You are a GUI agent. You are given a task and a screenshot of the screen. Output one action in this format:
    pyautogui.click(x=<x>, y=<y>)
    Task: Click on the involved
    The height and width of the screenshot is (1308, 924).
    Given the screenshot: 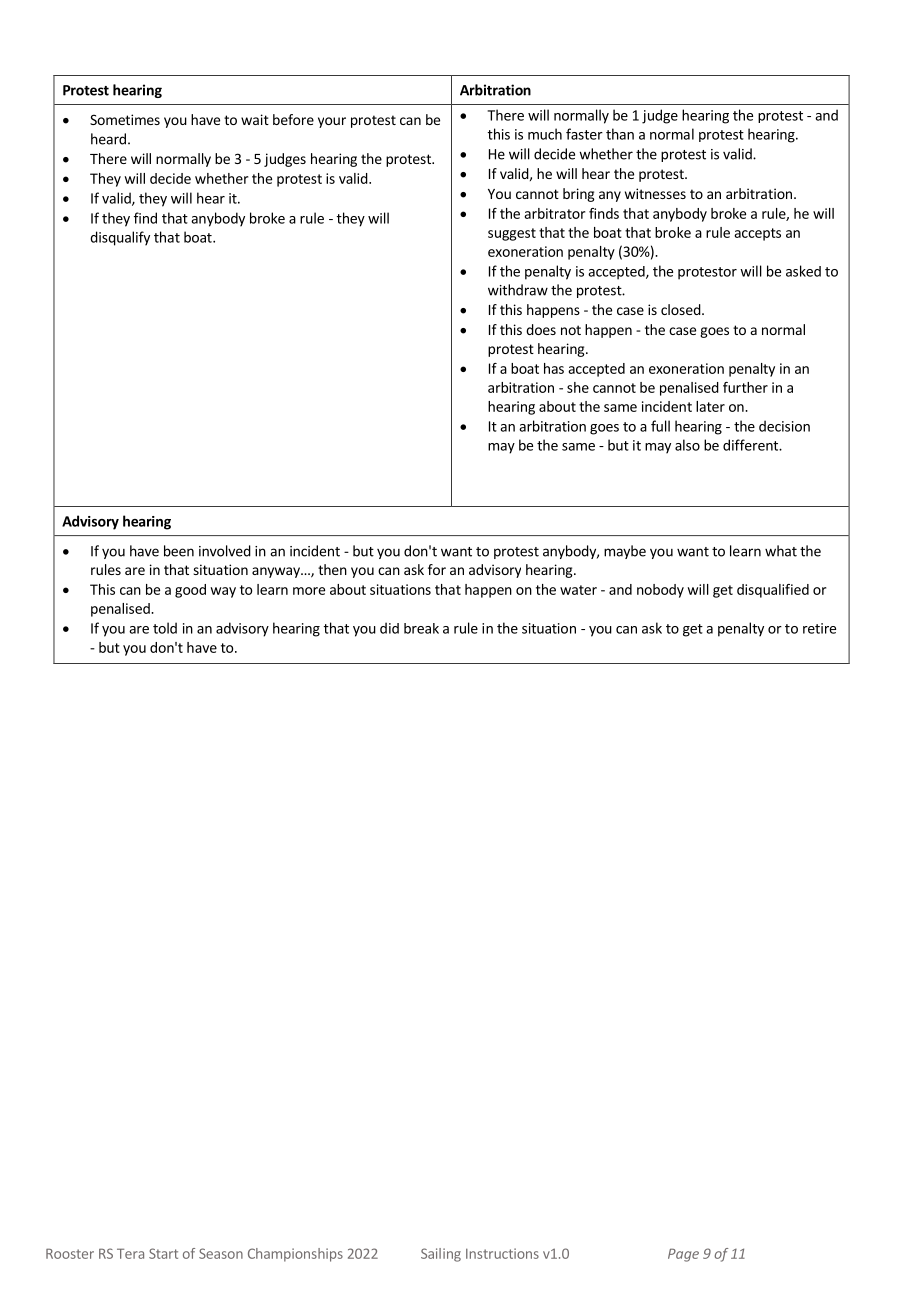 What is the action you would take?
    pyautogui.click(x=225, y=551)
